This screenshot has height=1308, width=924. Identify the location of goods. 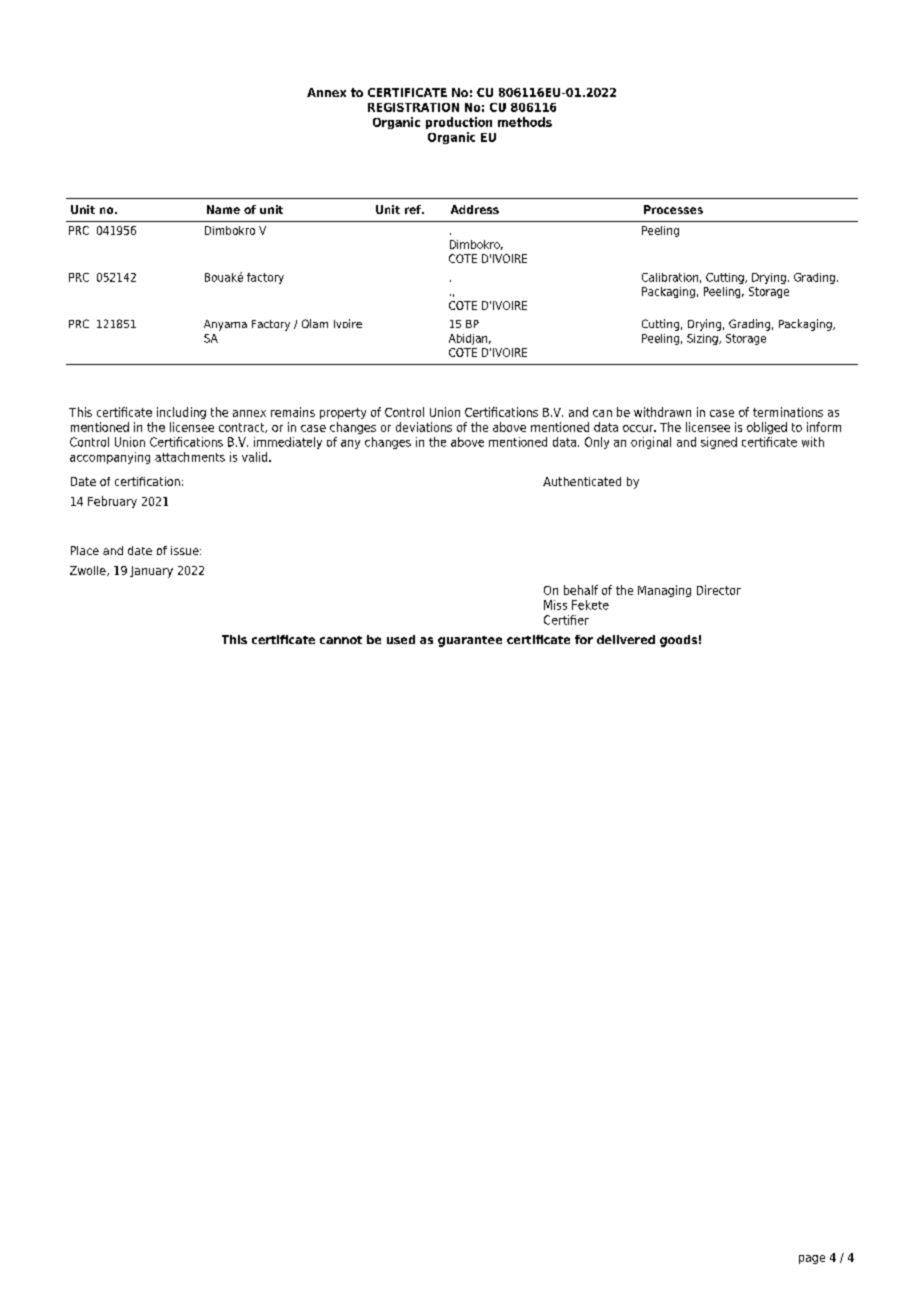
(678, 641).
